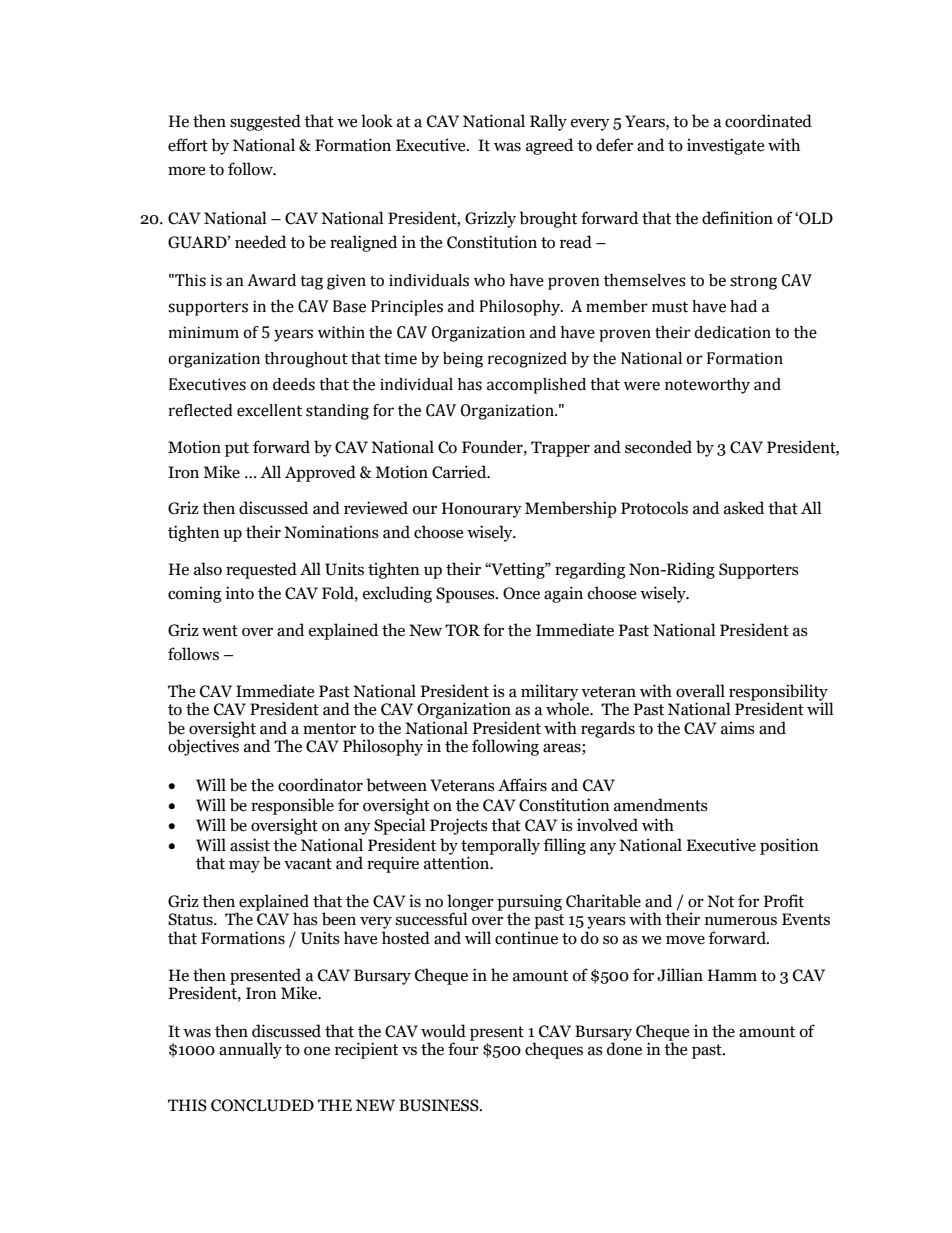  What do you see at coordinates (549, 146) in the page?
I see `agreed` at bounding box center [549, 146].
